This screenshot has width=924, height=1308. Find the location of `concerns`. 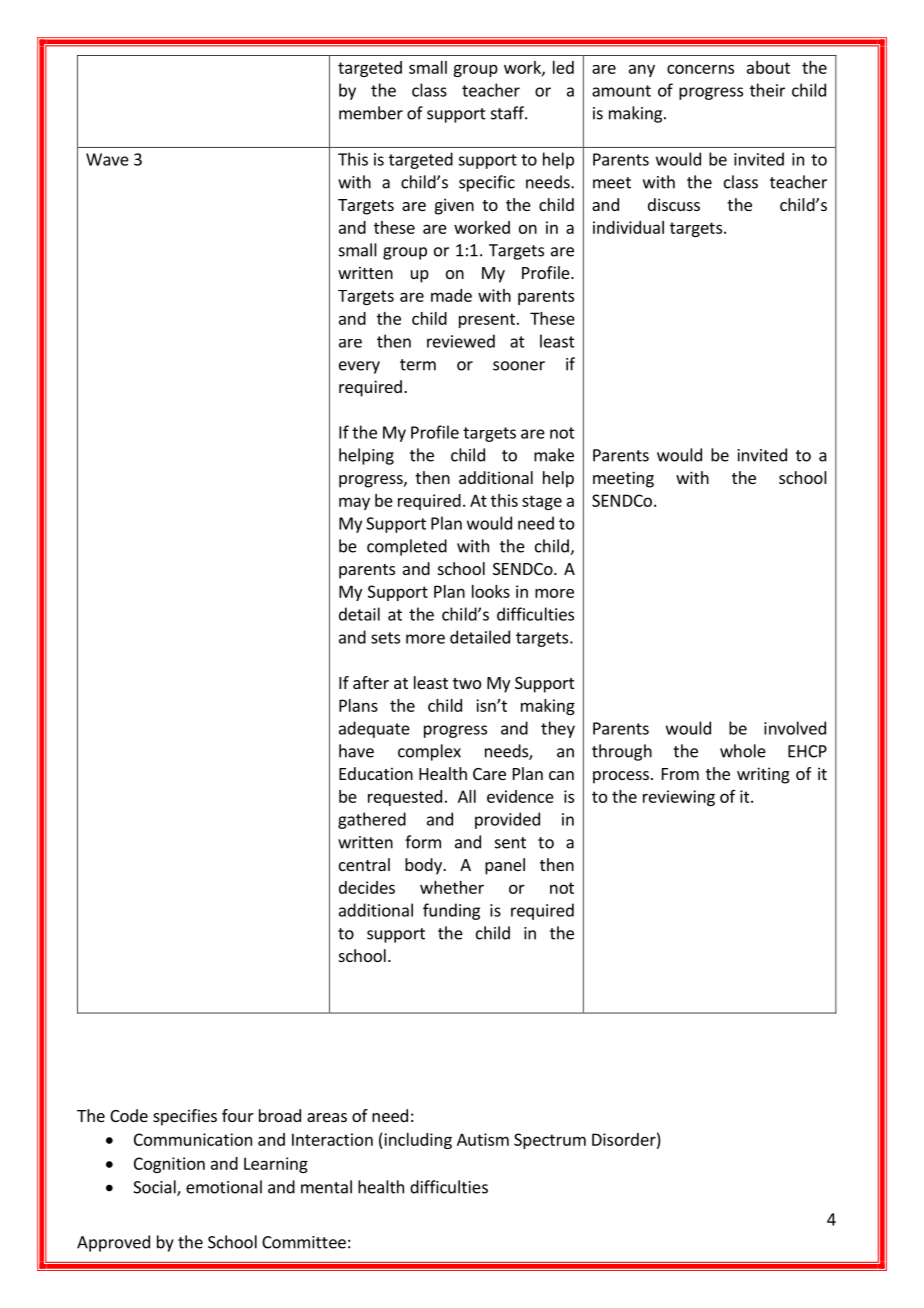

concerns is located at coordinates (700, 69).
